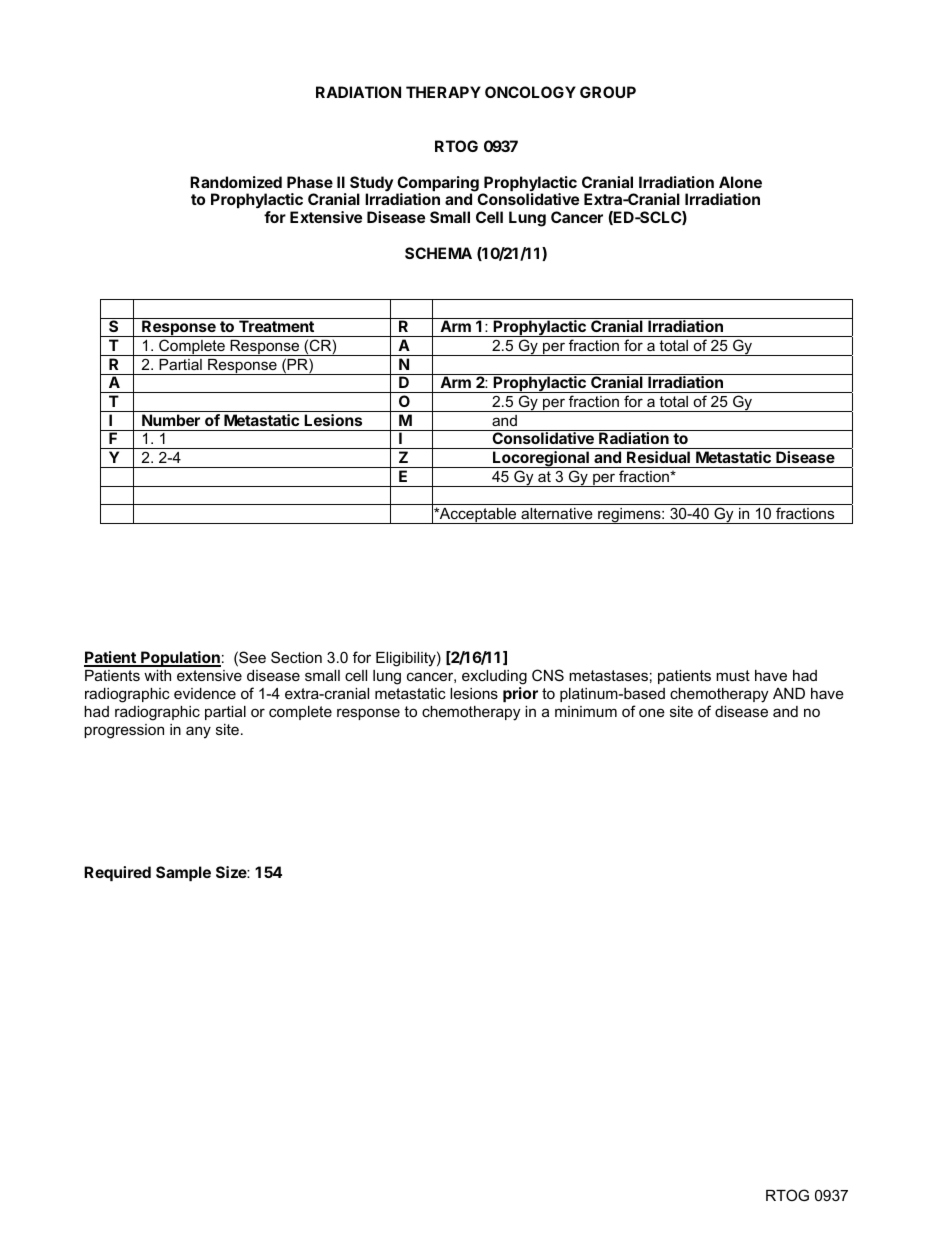 The width and height of the screenshot is (952, 1233). What do you see at coordinates (438, 253) in the screenshot?
I see `SCHEMA` at bounding box center [438, 253].
